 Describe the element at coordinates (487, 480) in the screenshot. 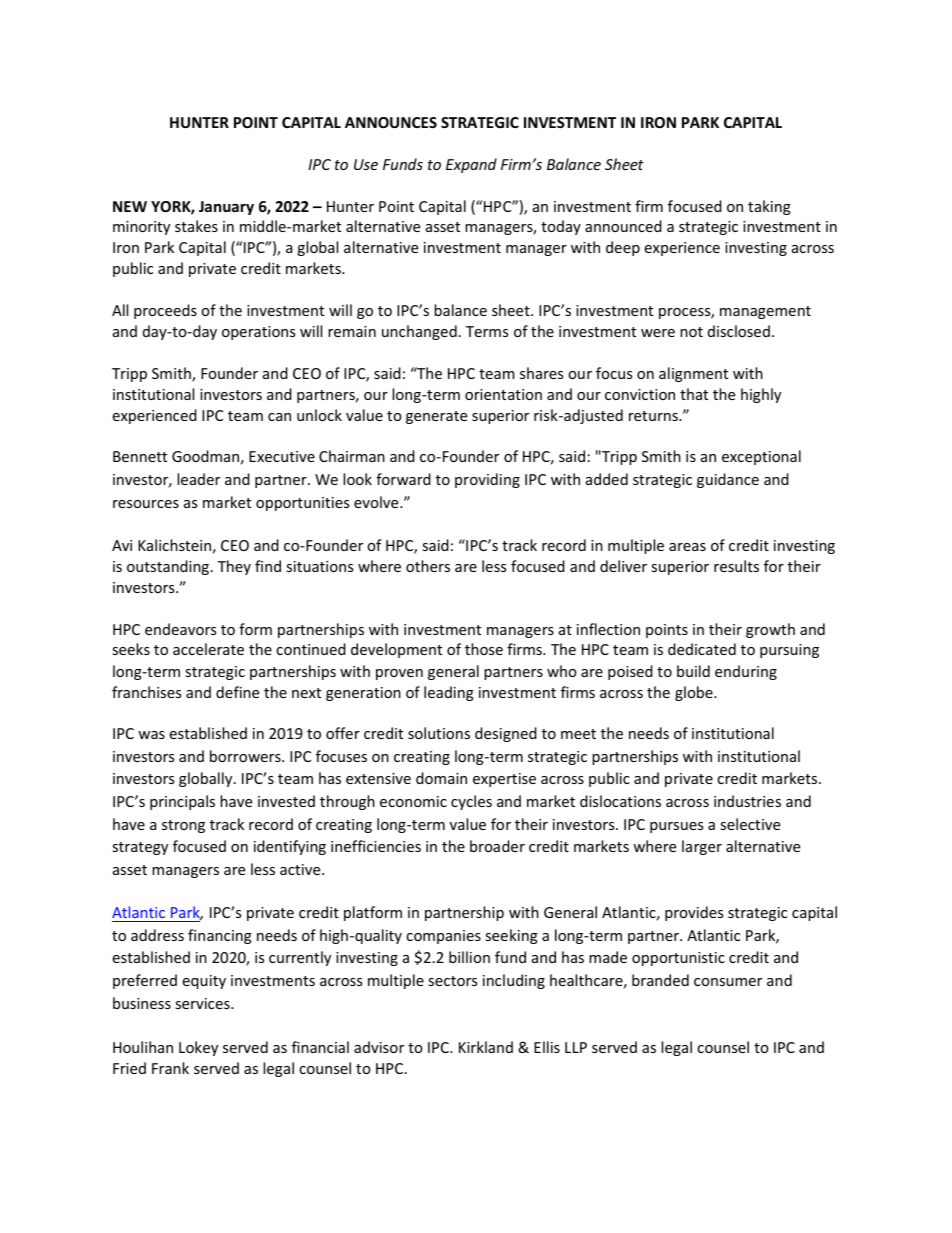

I see `providing` at that location.
